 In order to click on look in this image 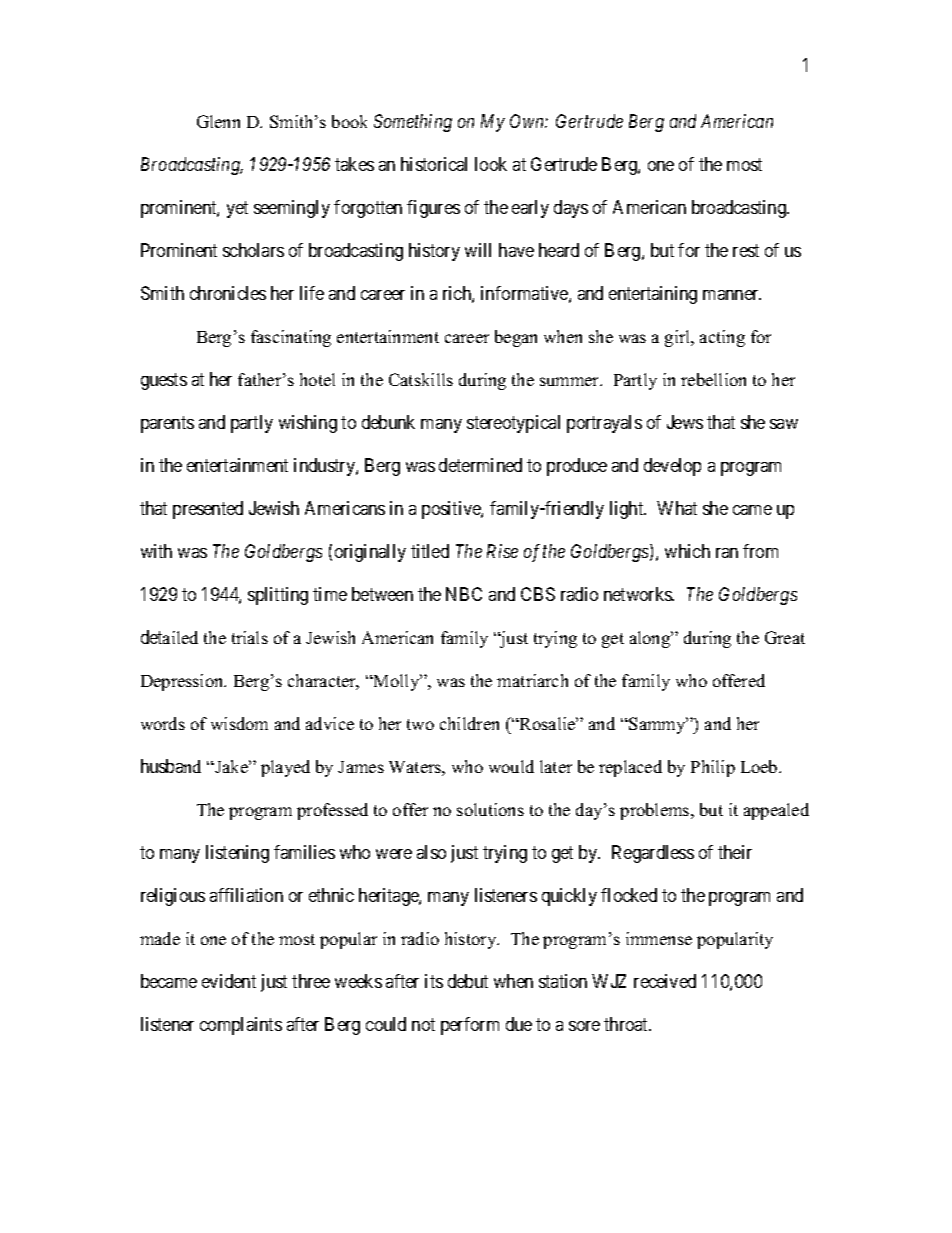, I will do `click(491, 164)`.
